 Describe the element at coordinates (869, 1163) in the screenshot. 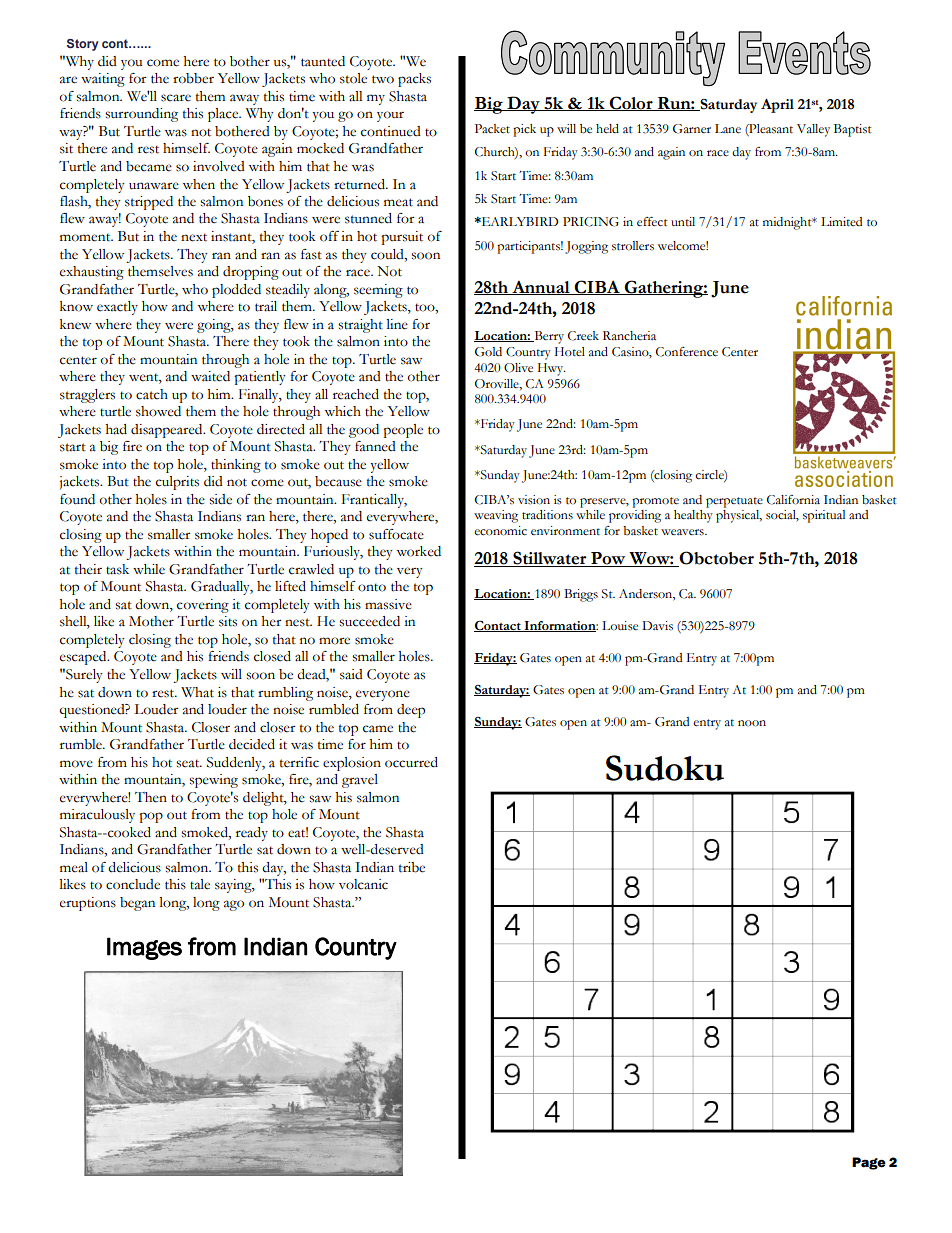

I see `Page` at that location.
